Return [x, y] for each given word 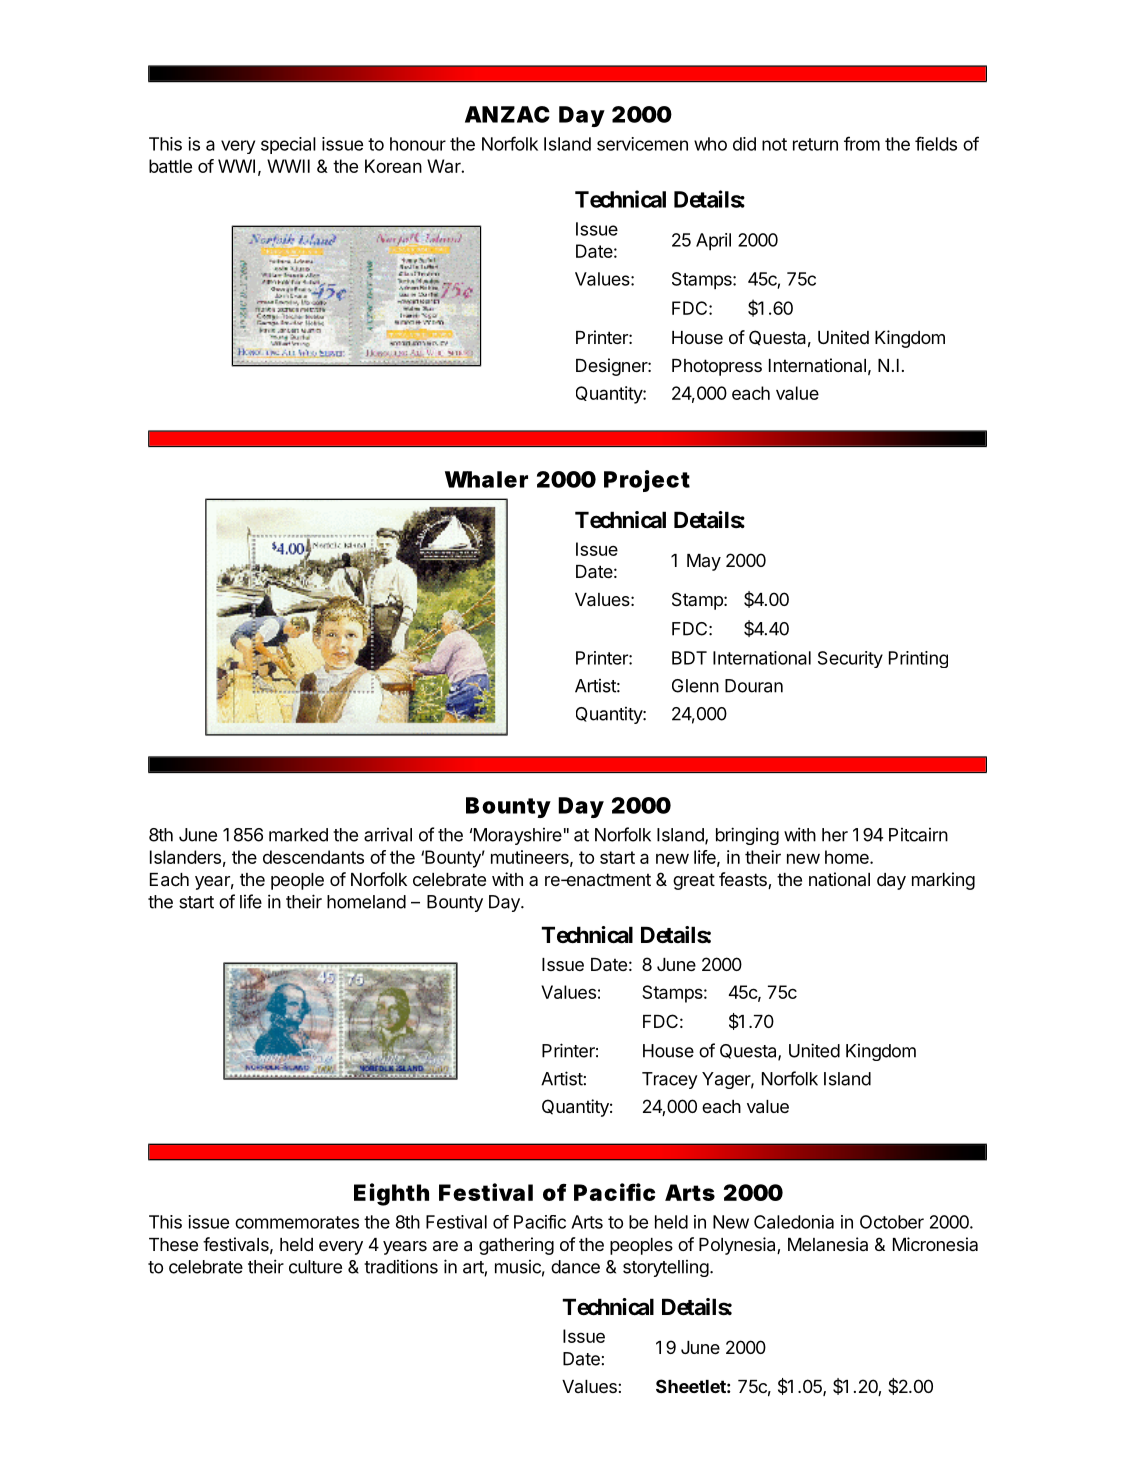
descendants [313, 857]
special [288, 145]
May [704, 562]
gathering [516, 1246]
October [892, 1222]
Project [647, 481]
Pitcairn [918, 835]
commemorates [297, 1222]
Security [850, 659]
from [862, 143]
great [694, 881]
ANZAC [507, 114]
